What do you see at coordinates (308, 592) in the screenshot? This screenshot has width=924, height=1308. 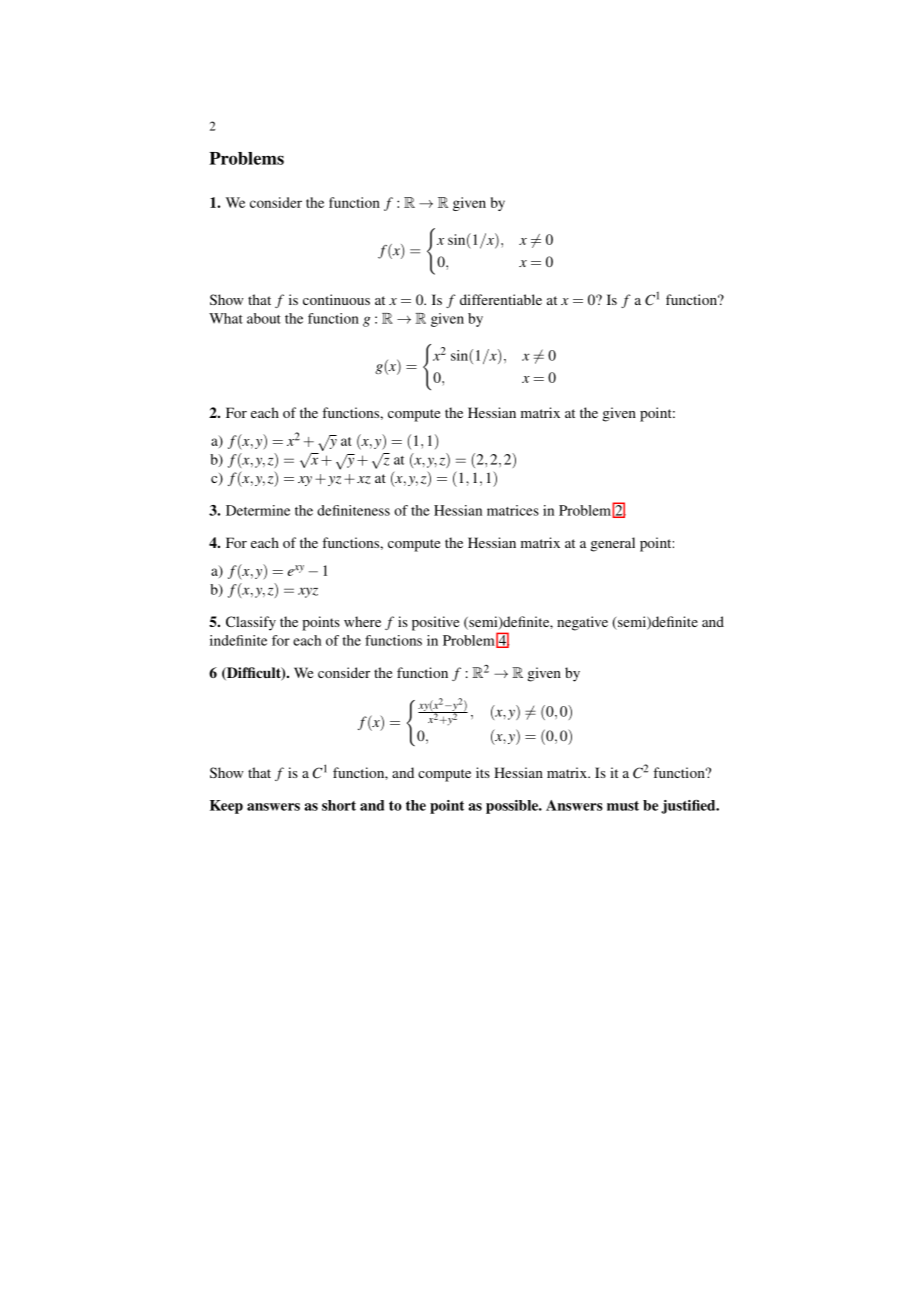 I see `xyz` at bounding box center [308, 592].
